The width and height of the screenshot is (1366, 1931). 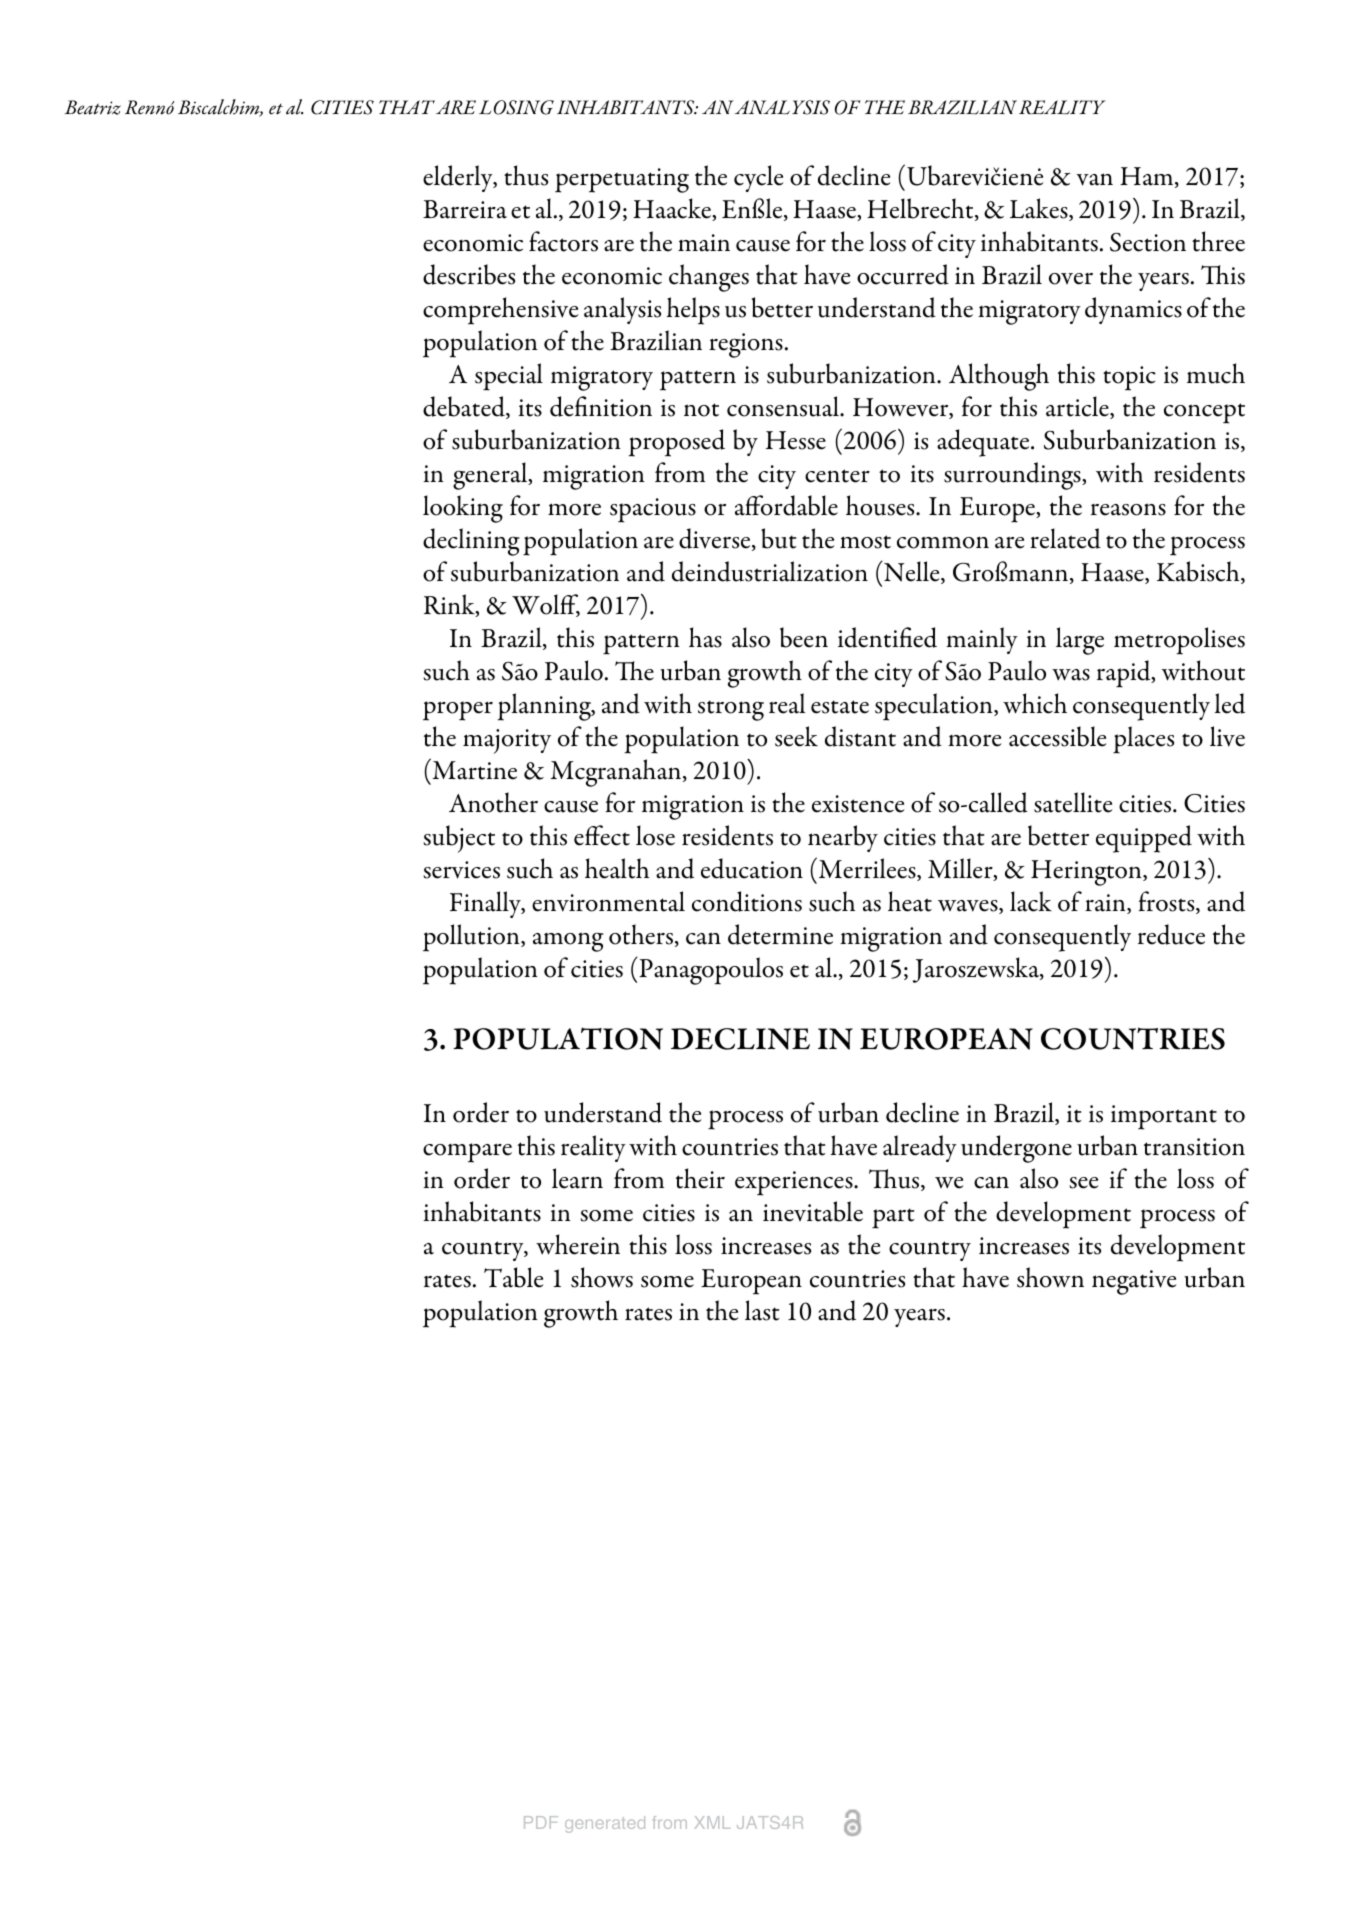 I want to click on related, so click(x=1065, y=538).
